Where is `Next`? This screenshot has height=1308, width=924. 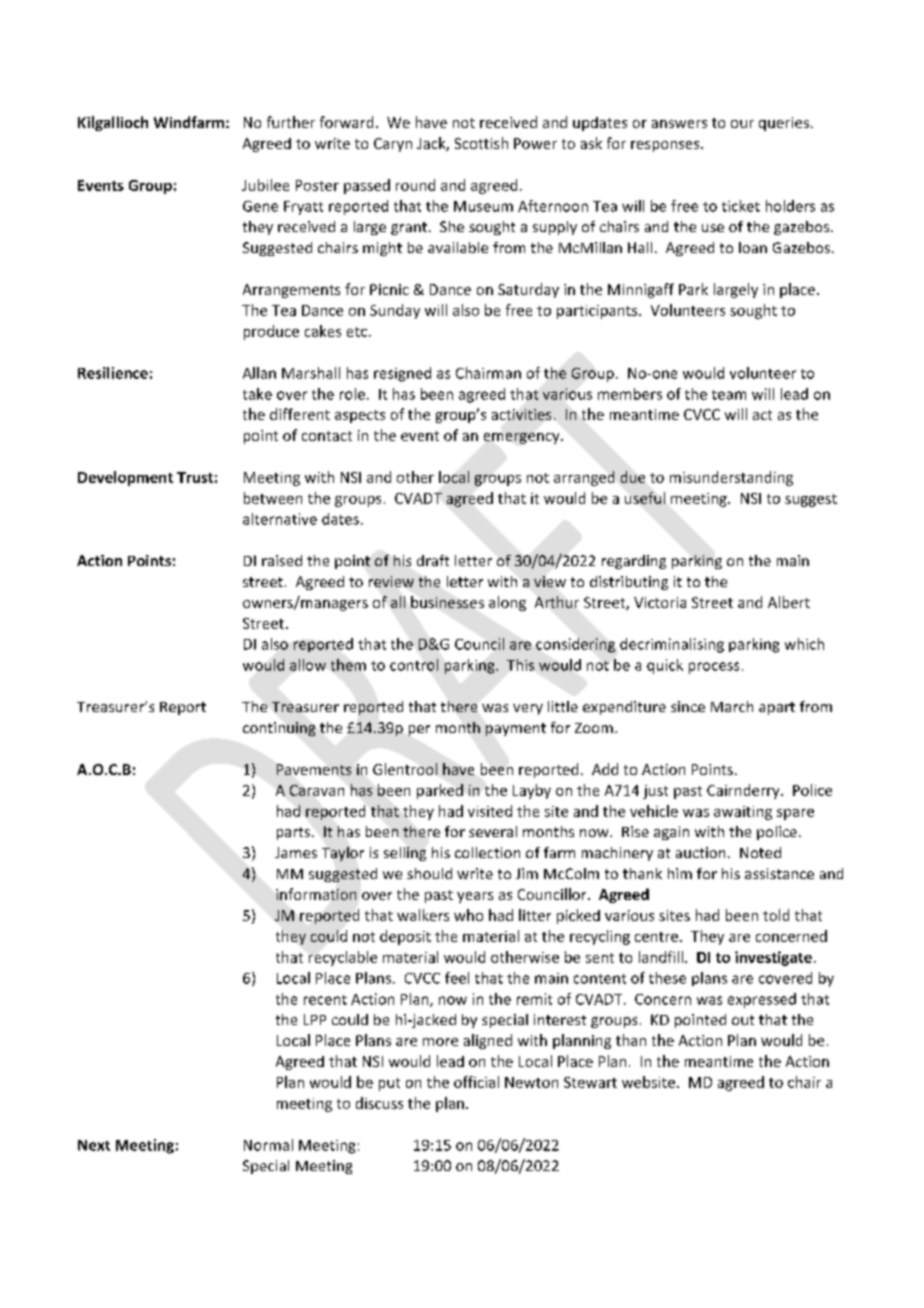 Next is located at coordinates (94, 1145).
